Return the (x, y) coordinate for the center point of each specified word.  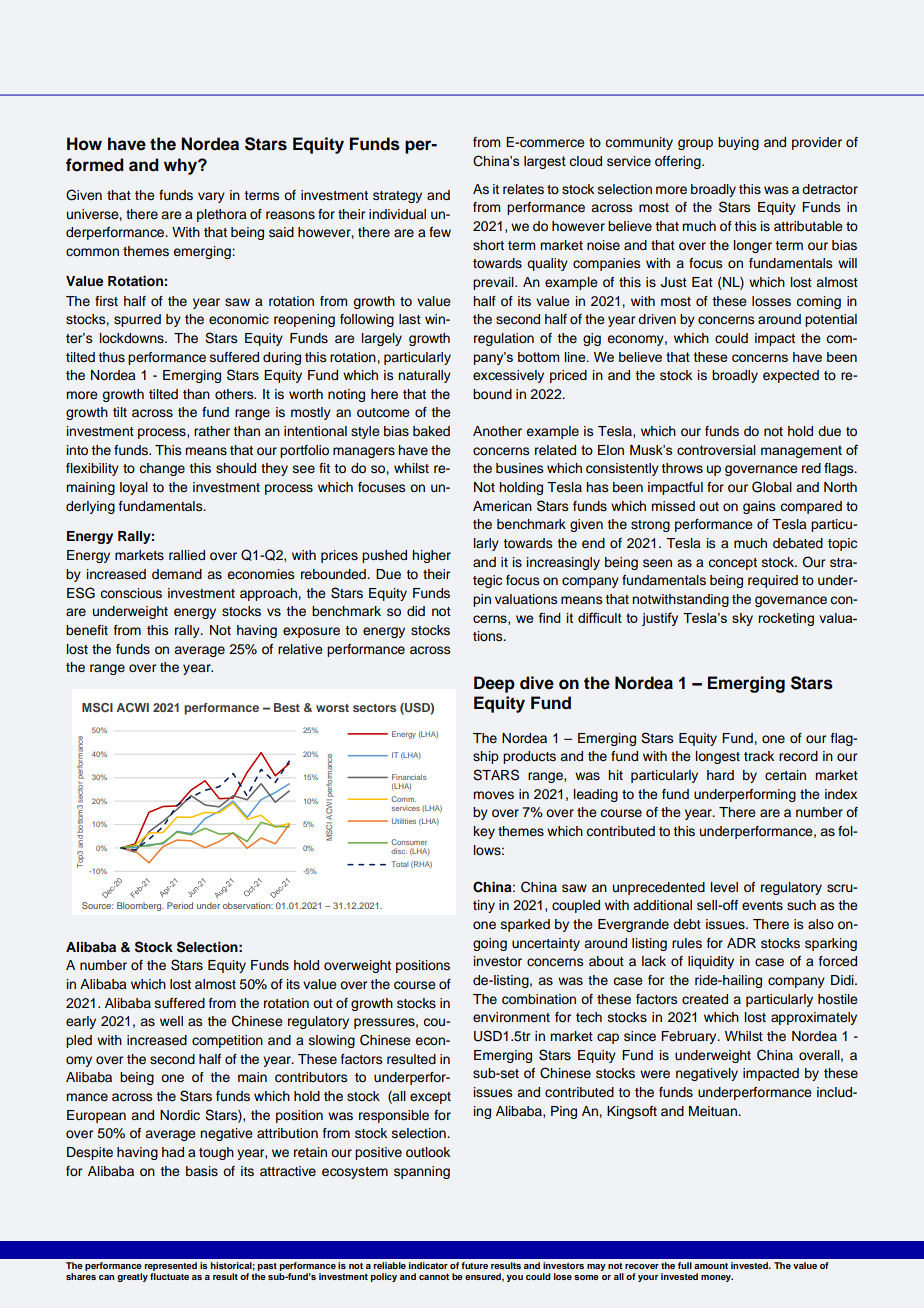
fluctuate (169, 1276)
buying (738, 143)
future (474, 1265)
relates (523, 189)
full (685, 1265)
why (181, 166)
